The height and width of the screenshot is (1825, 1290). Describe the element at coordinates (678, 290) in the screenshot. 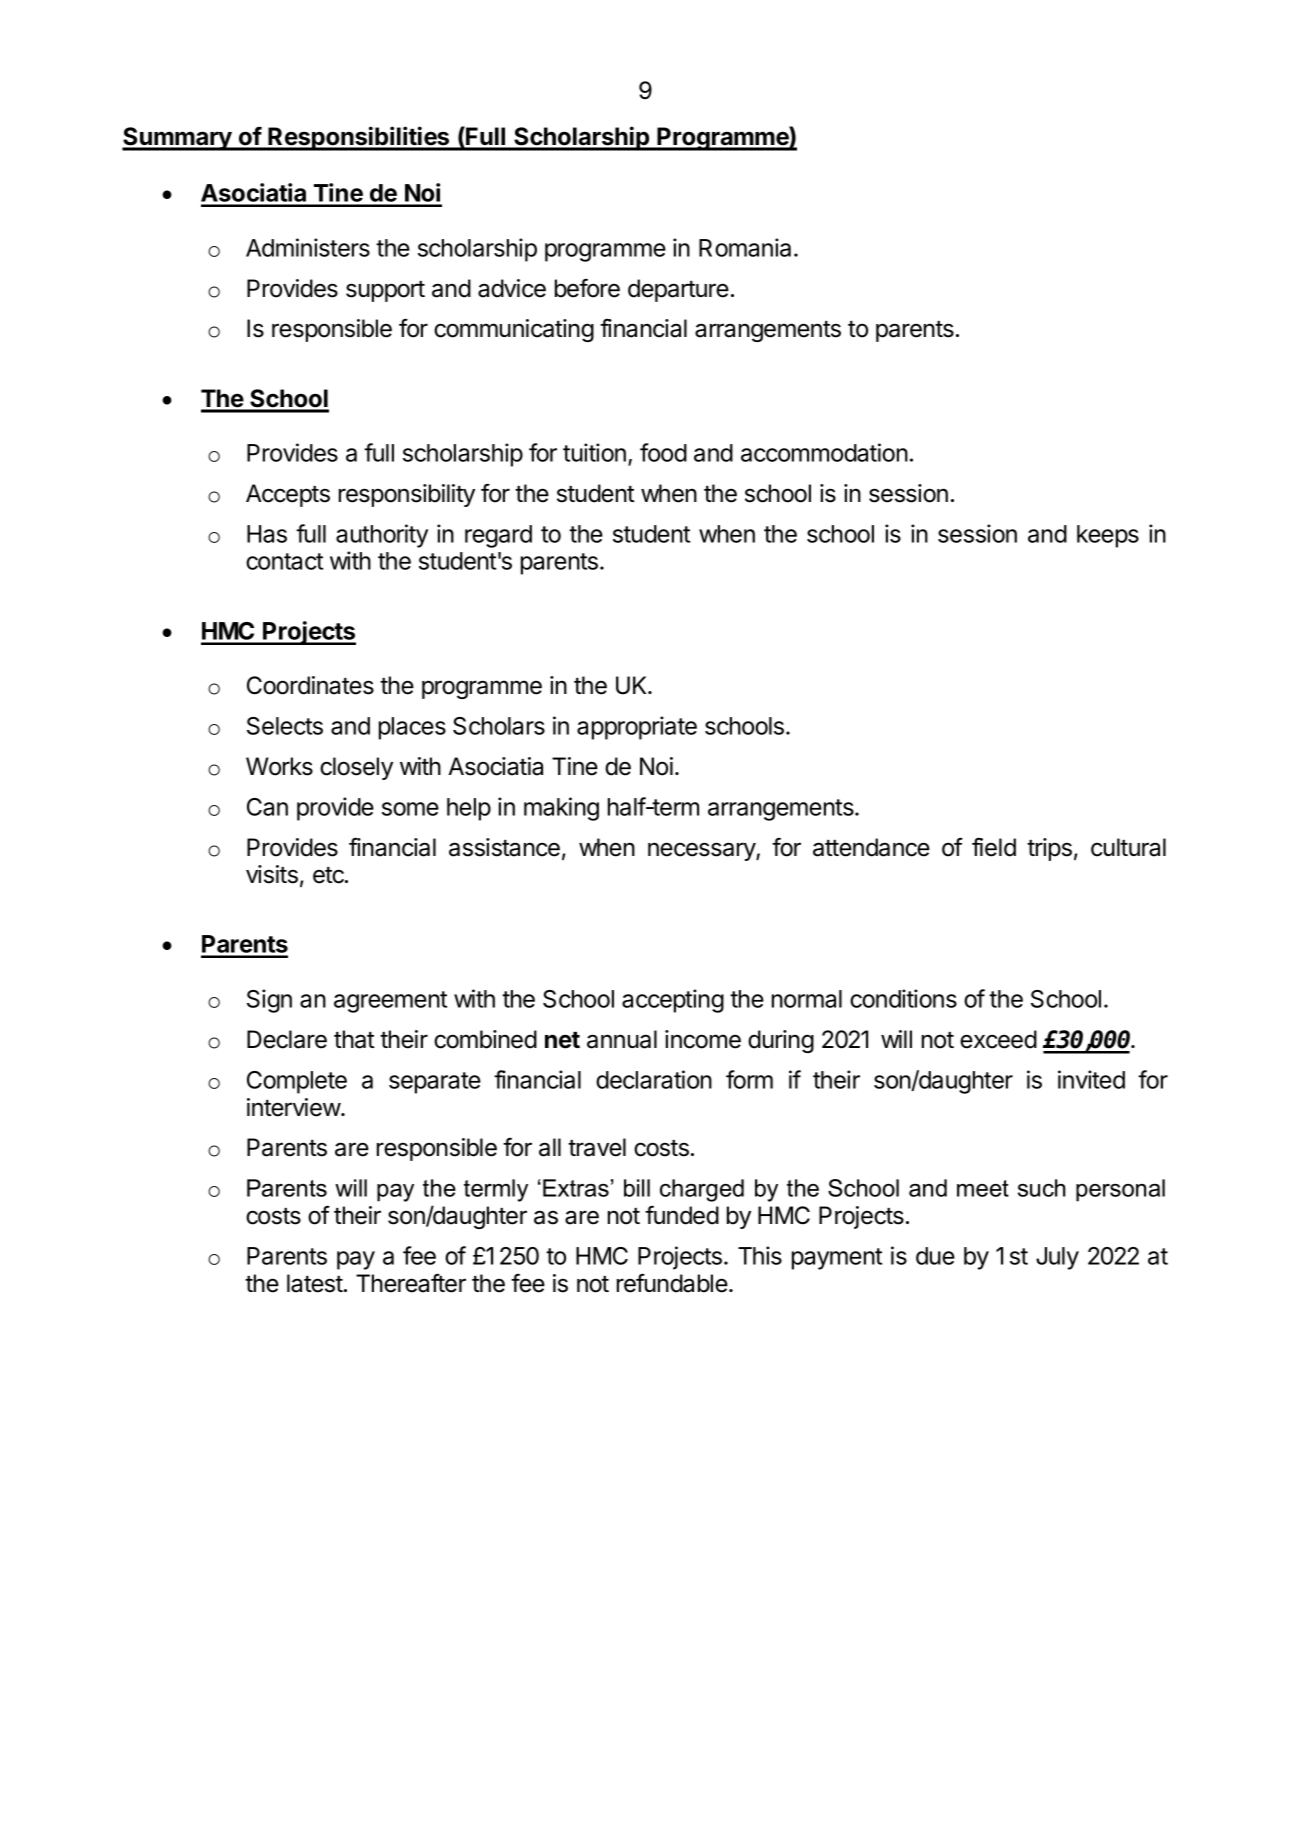

I see `departure` at that location.
